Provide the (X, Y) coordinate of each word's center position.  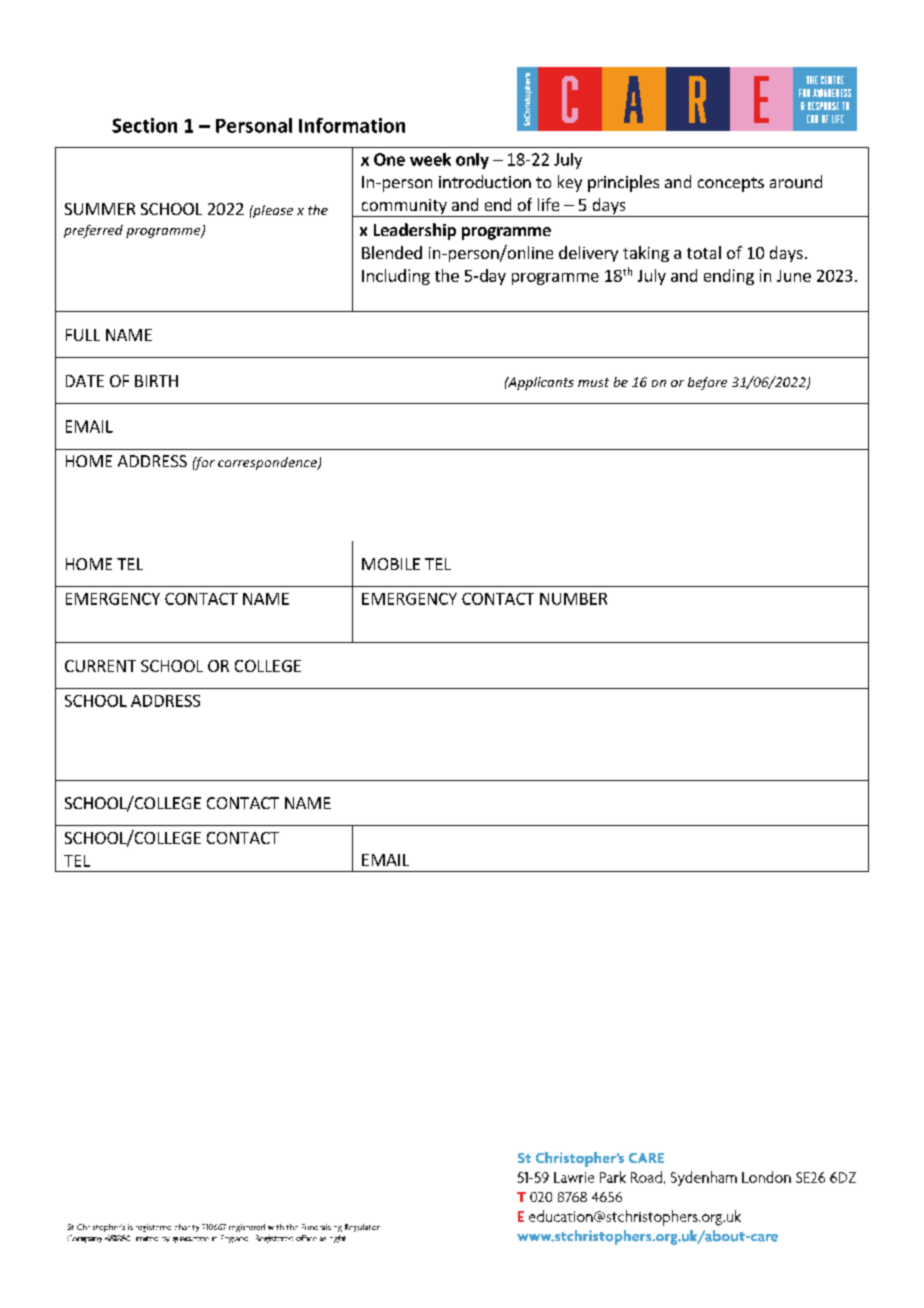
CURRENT (100, 666)
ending (729, 277)
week (430, 159)
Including (396, 277)
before (707, 383)
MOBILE (391, 564)
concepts (731, 184)
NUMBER (573, 599)
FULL (83, 335)
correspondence (268, 463)
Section (144, 125)
